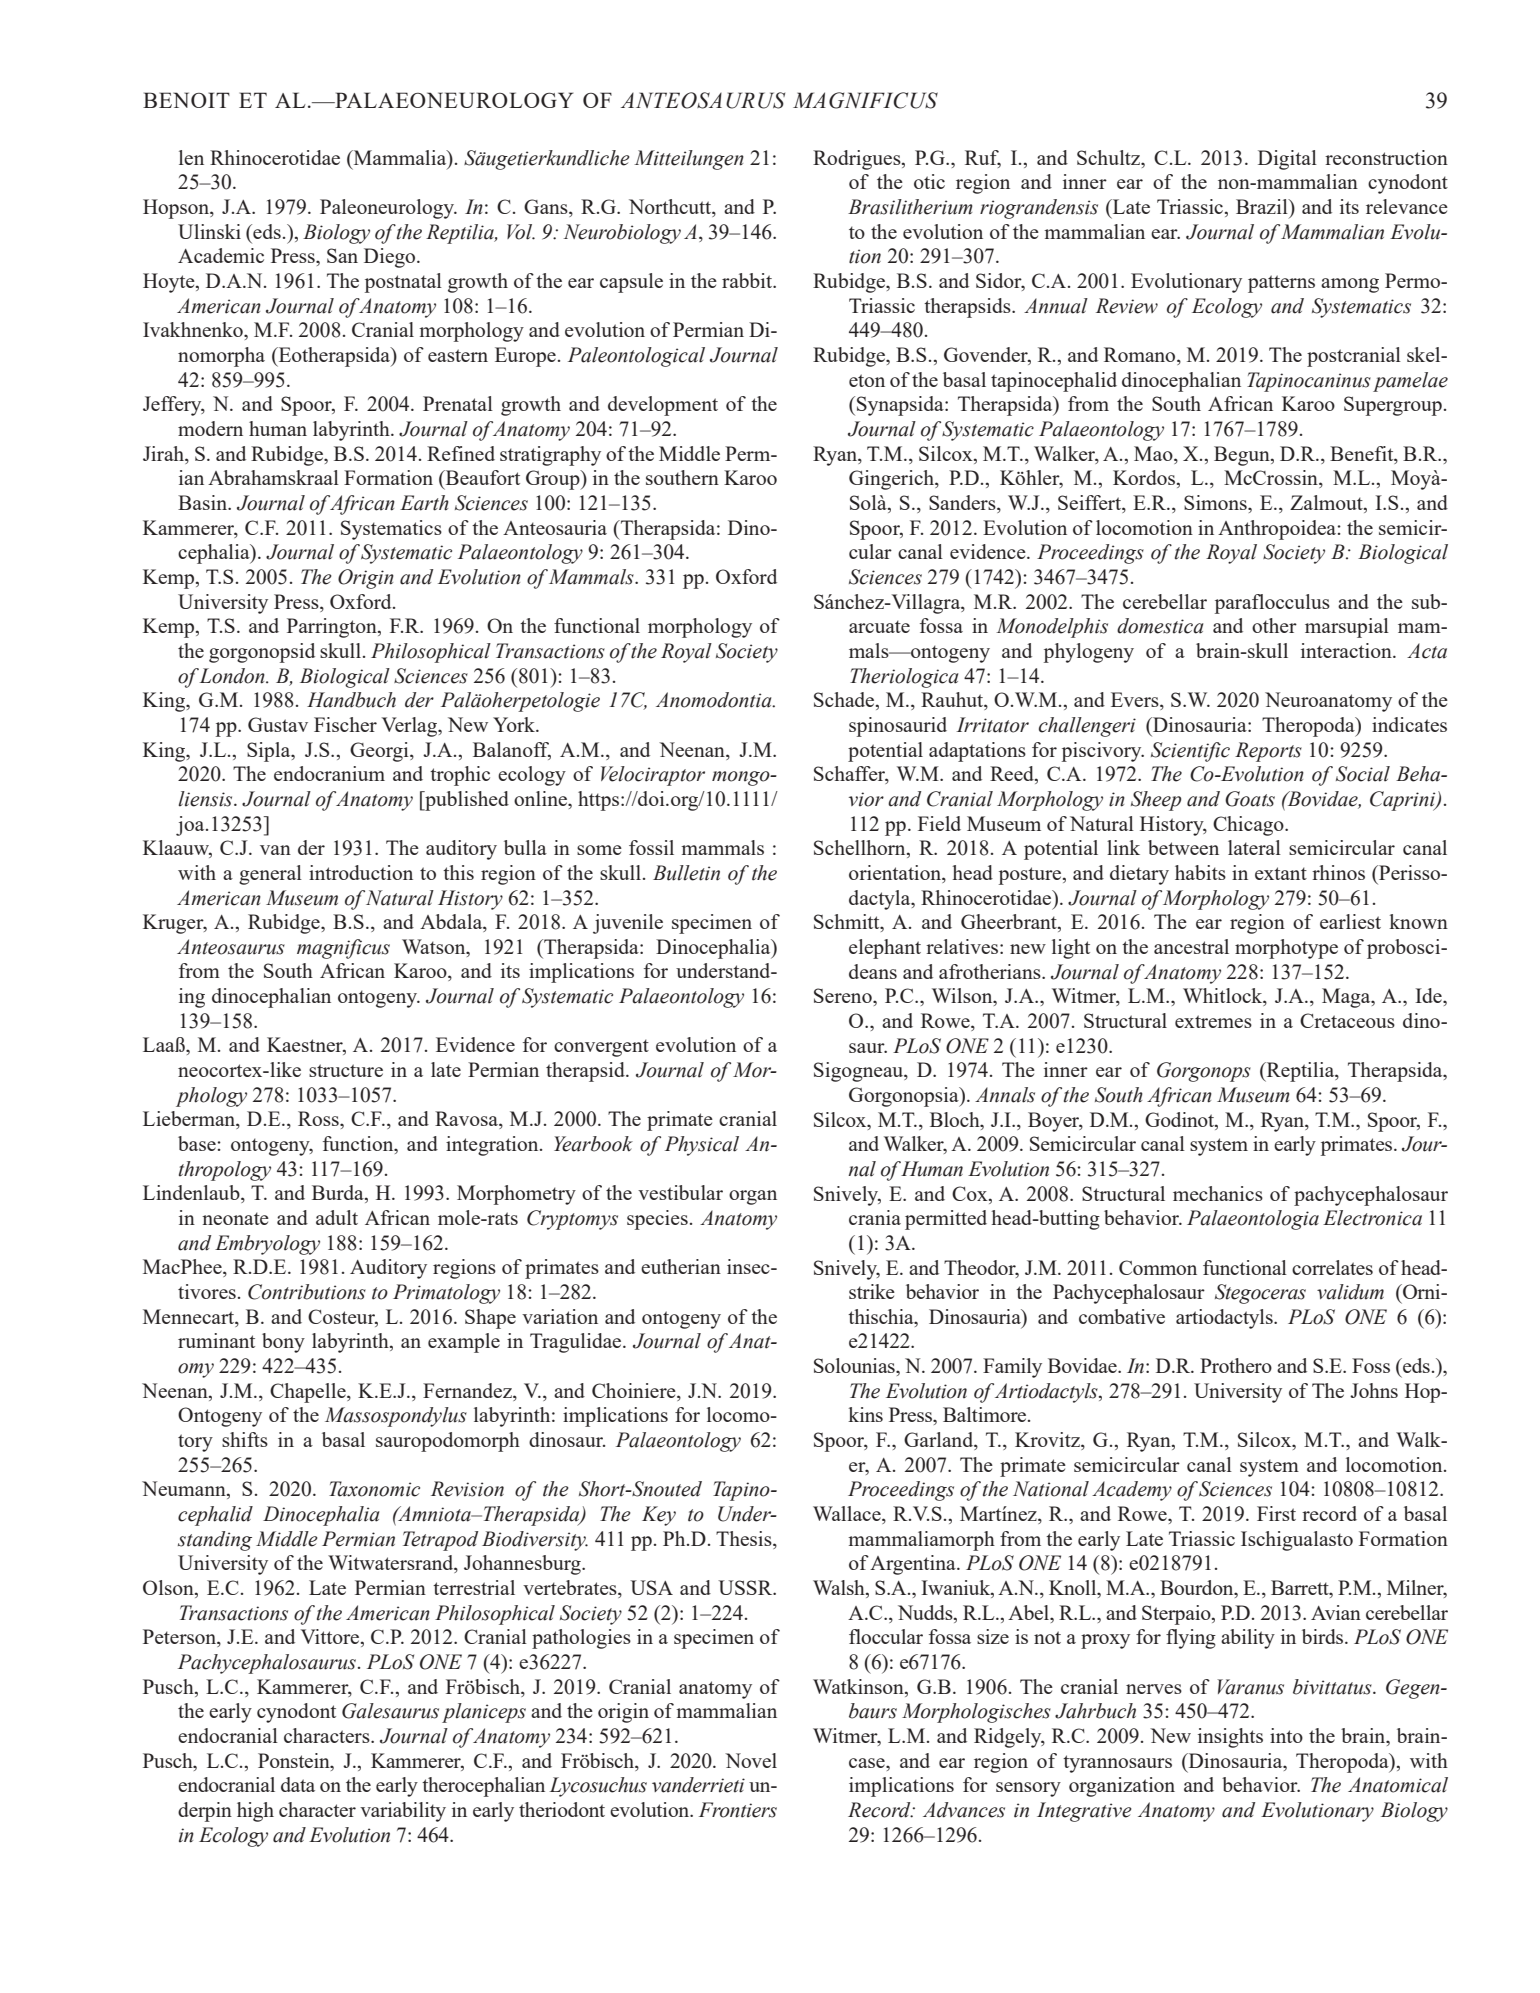 The height and width of the page is (1993, 1540). I want to click on ancestral, so click(1191, 946).
